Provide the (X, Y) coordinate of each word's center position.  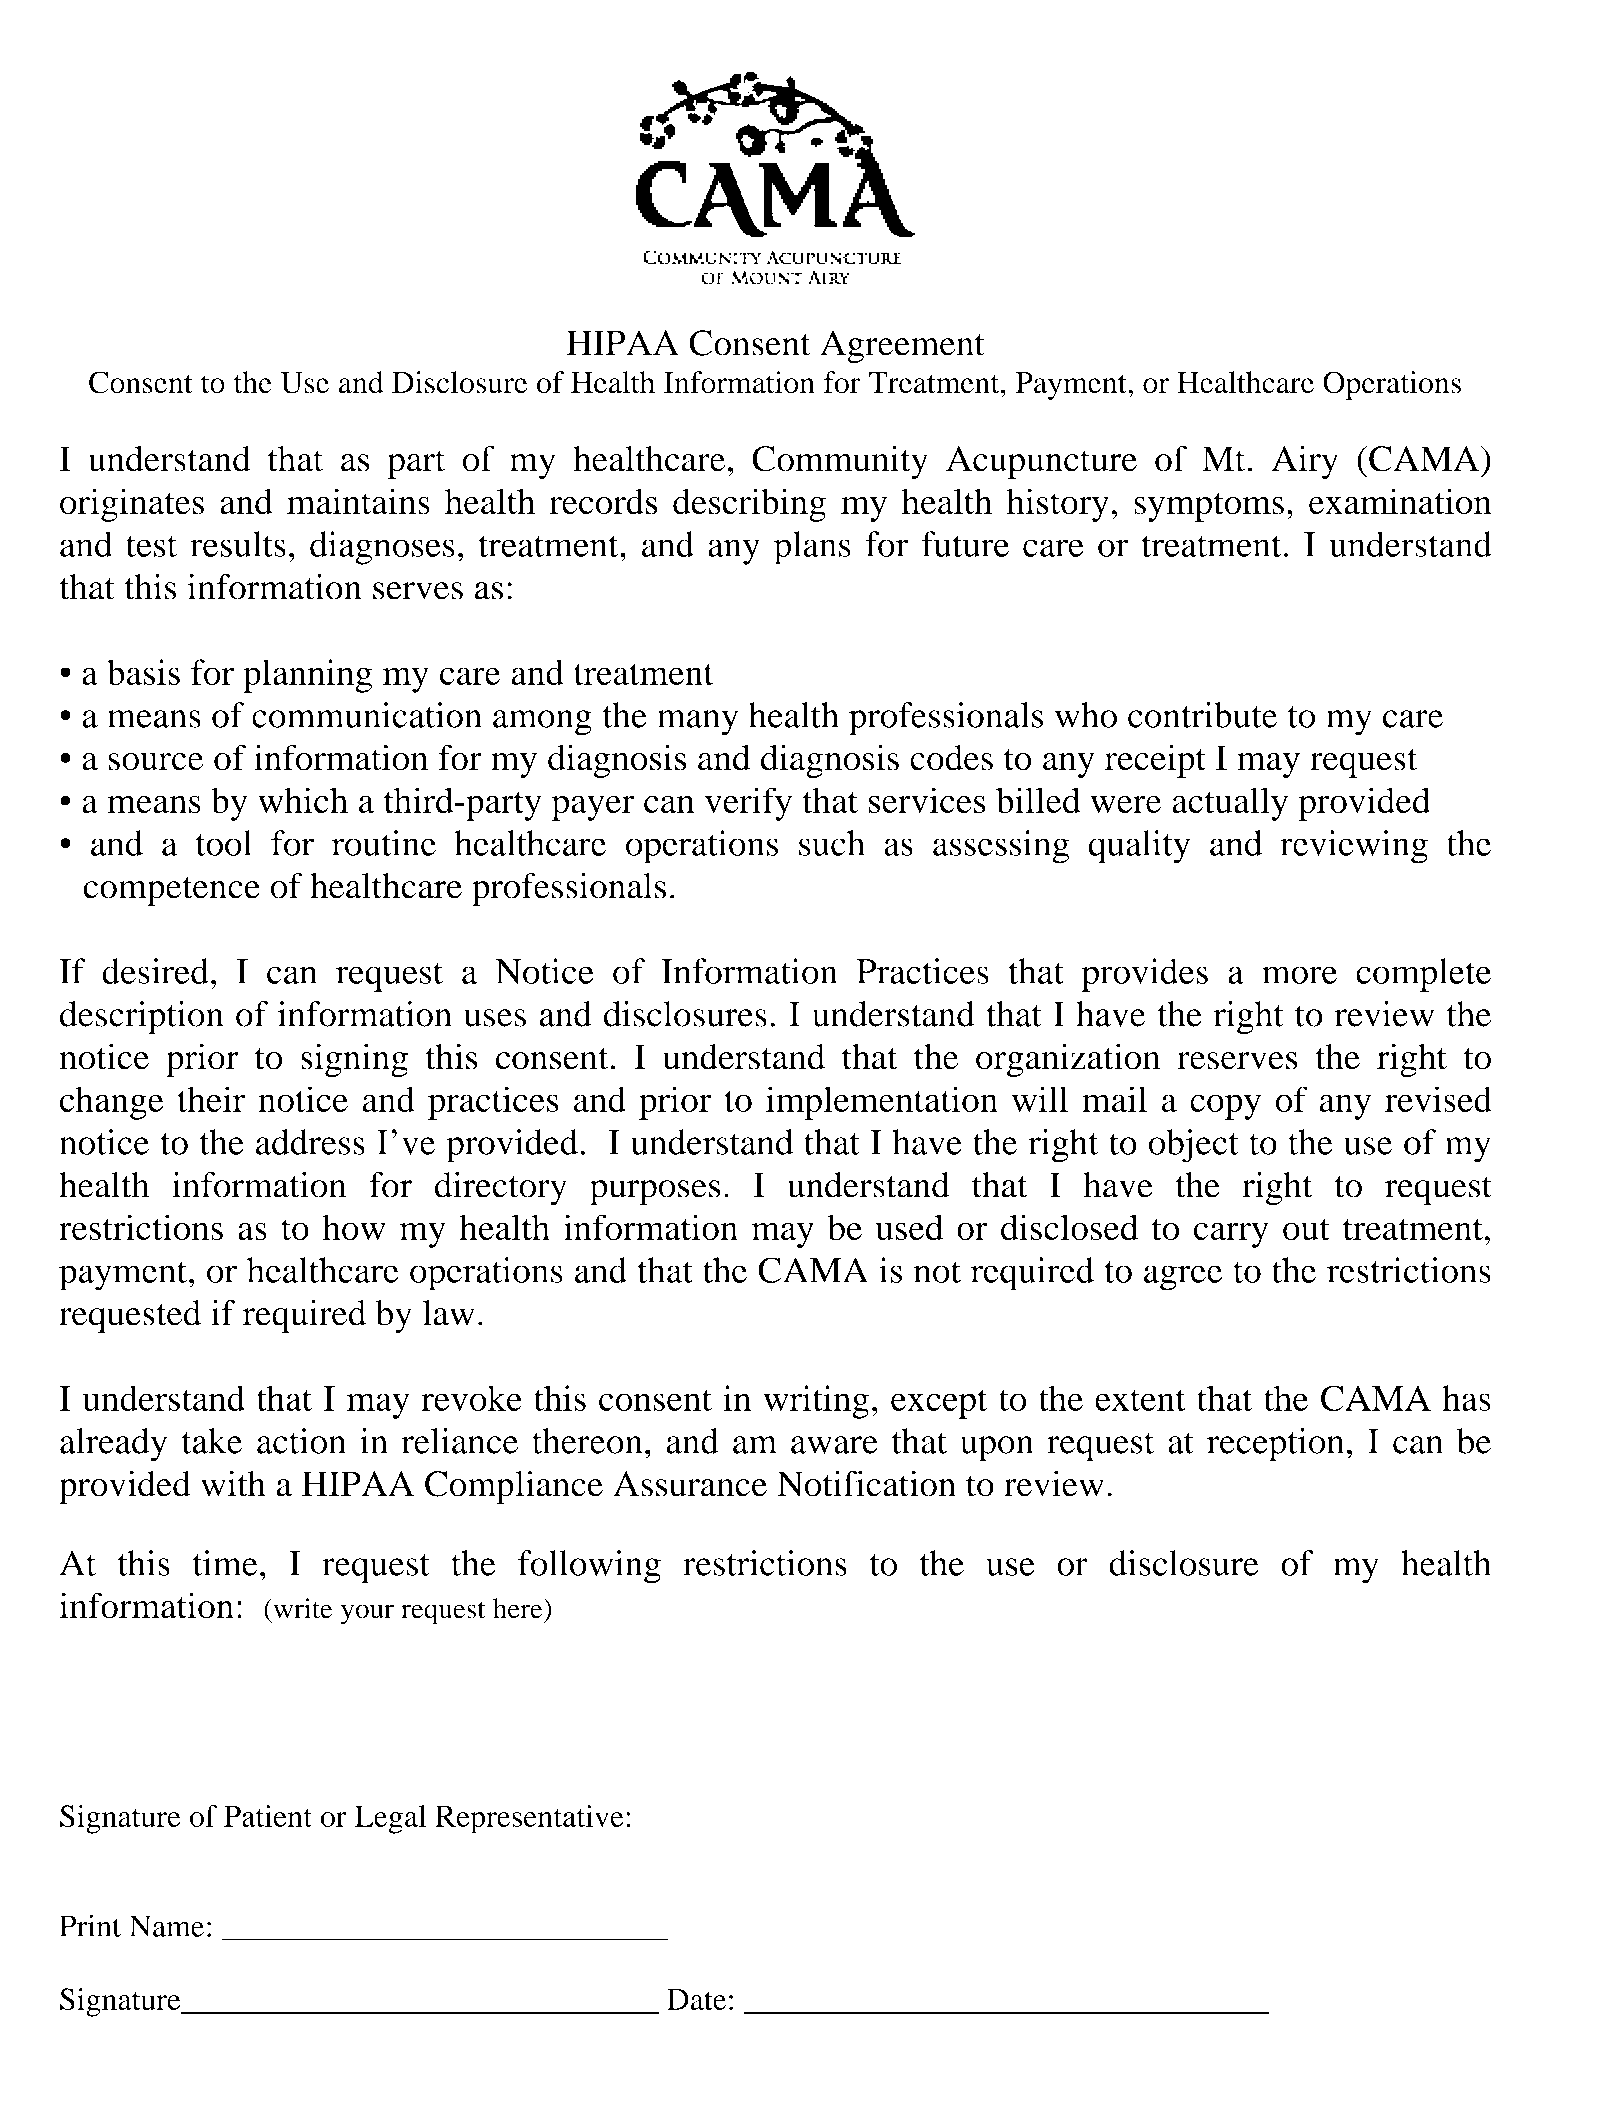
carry (1231, 1235)
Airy (1305, 462)
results (238, 544)
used (909, 1227)
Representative (529, 1819)
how (354, 1227)
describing (749, 505)
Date (696, 1999)
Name (166, 1926)
